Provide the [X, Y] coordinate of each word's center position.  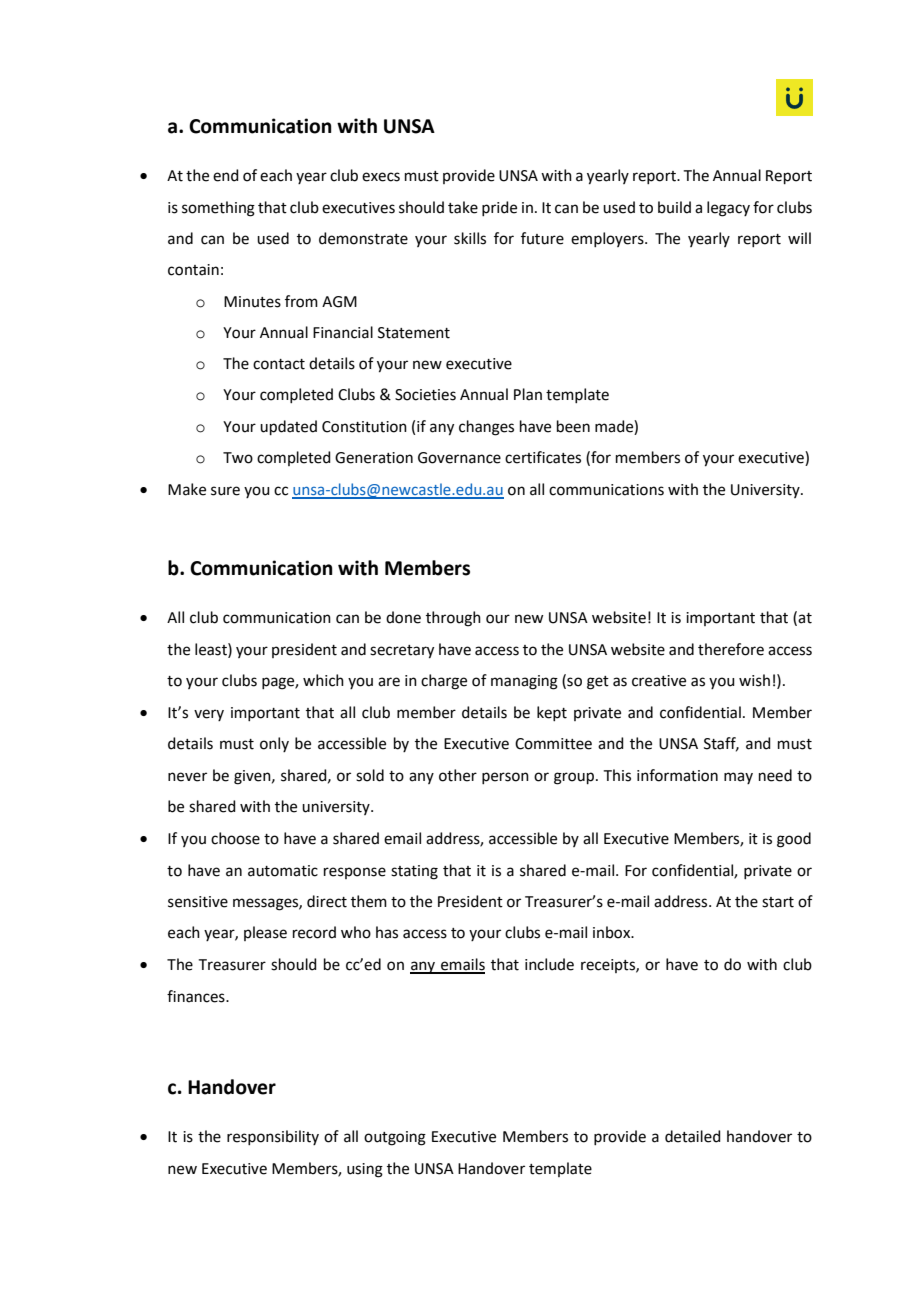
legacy [728, 209]
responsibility [273, 1137]
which [323, 680]
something [218, 209]
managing [524, 682]
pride [499, 208]
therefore [731, 649]
